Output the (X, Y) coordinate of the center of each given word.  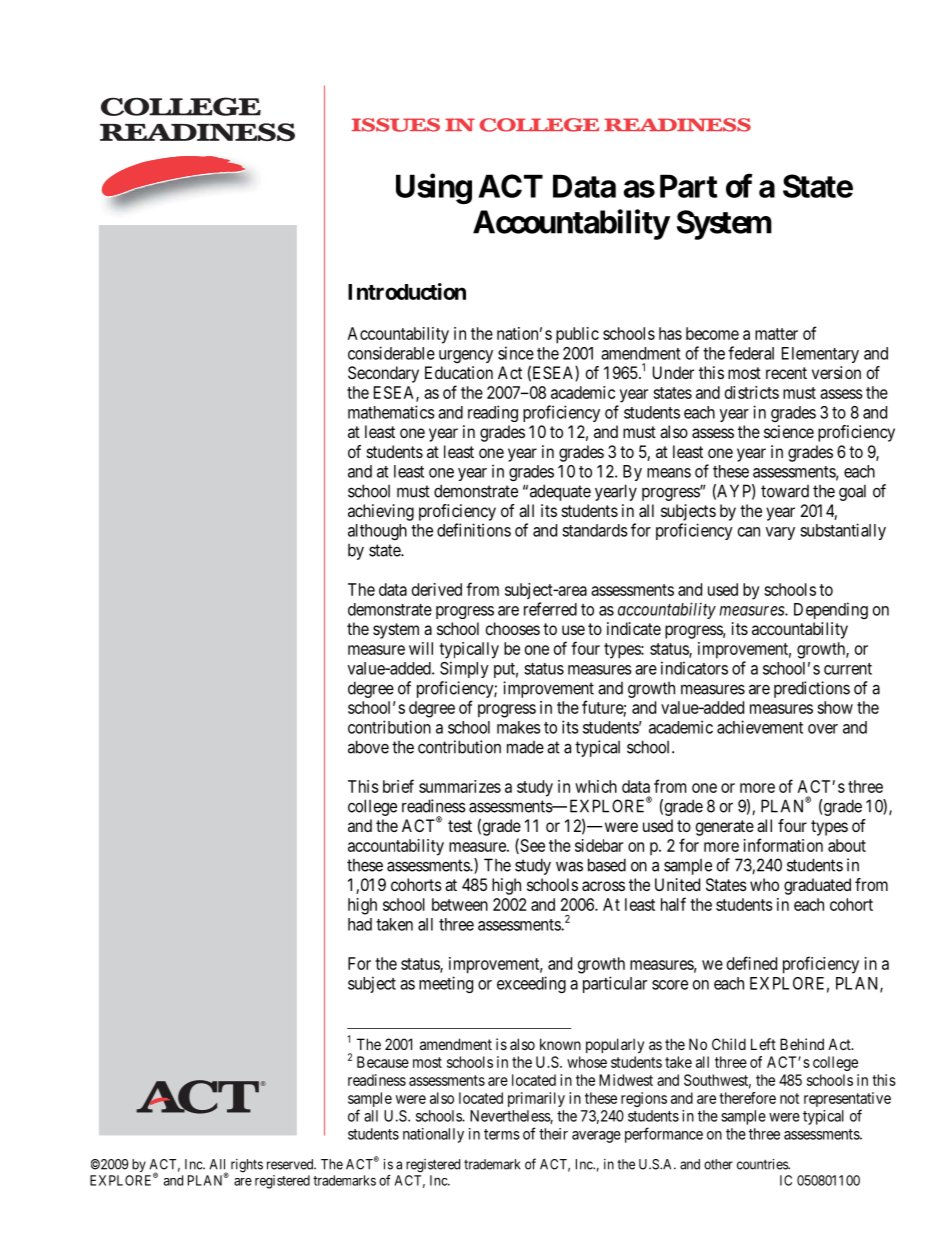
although (377, 532)
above (368, 747)
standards (595, 530)
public (577, 335)
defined (752, 963)
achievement (760, 727)
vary (780, 533)
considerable (391, 353)
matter (776, 334)
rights (245, 1167)
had (360, 924)
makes (519, 727)
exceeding (531, 984)
